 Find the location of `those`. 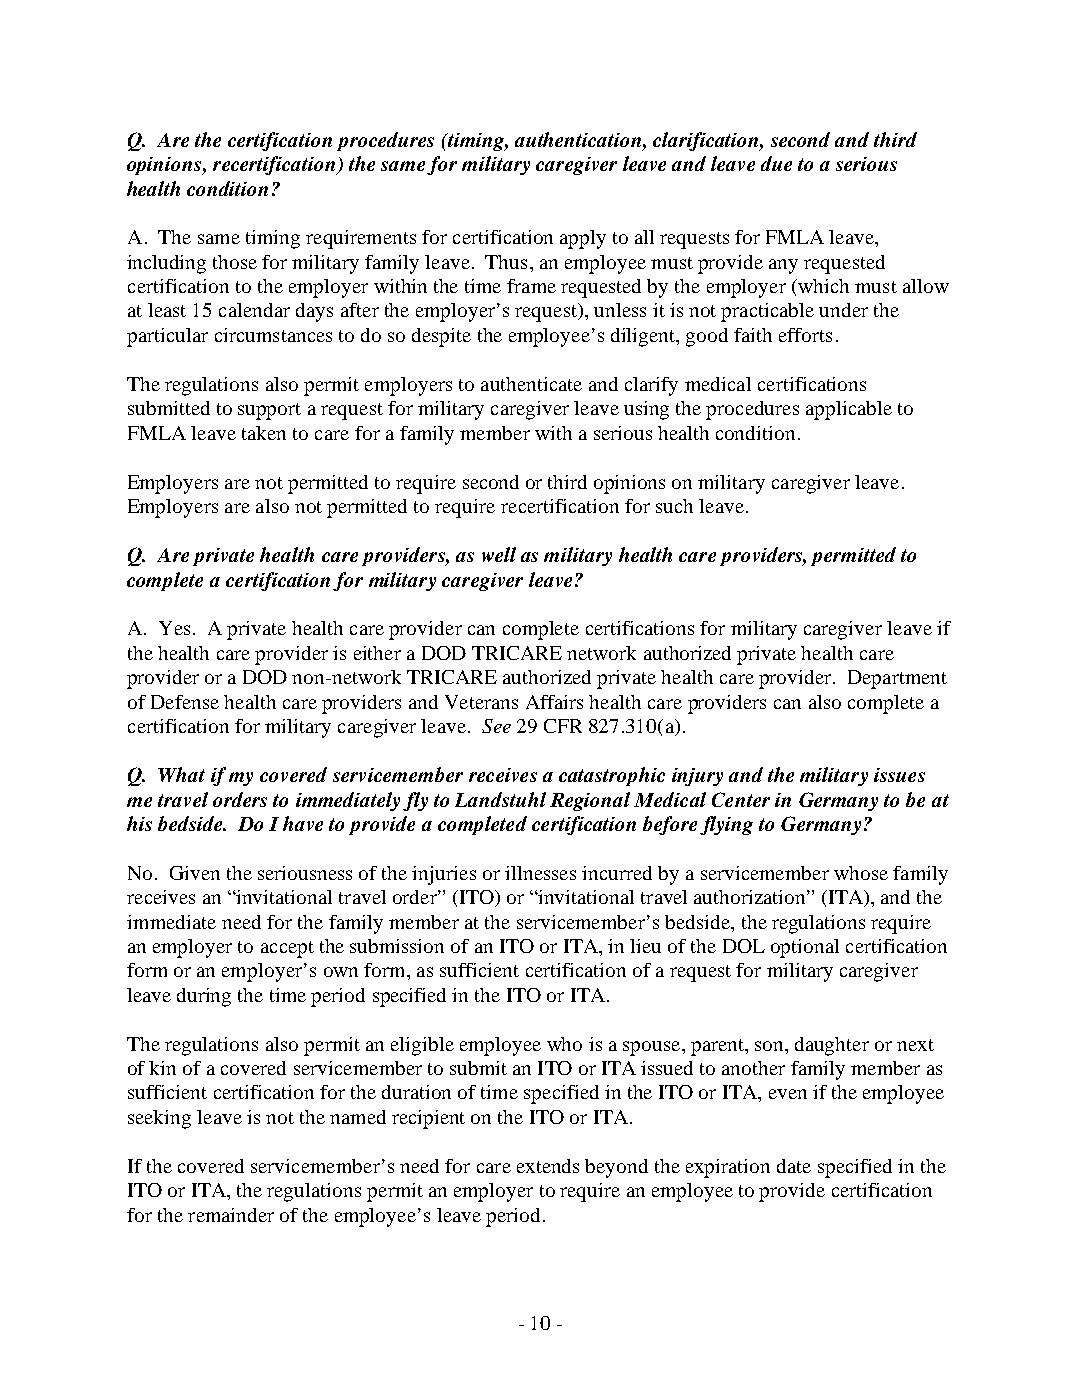

those is located at coordinates (235, 262).
